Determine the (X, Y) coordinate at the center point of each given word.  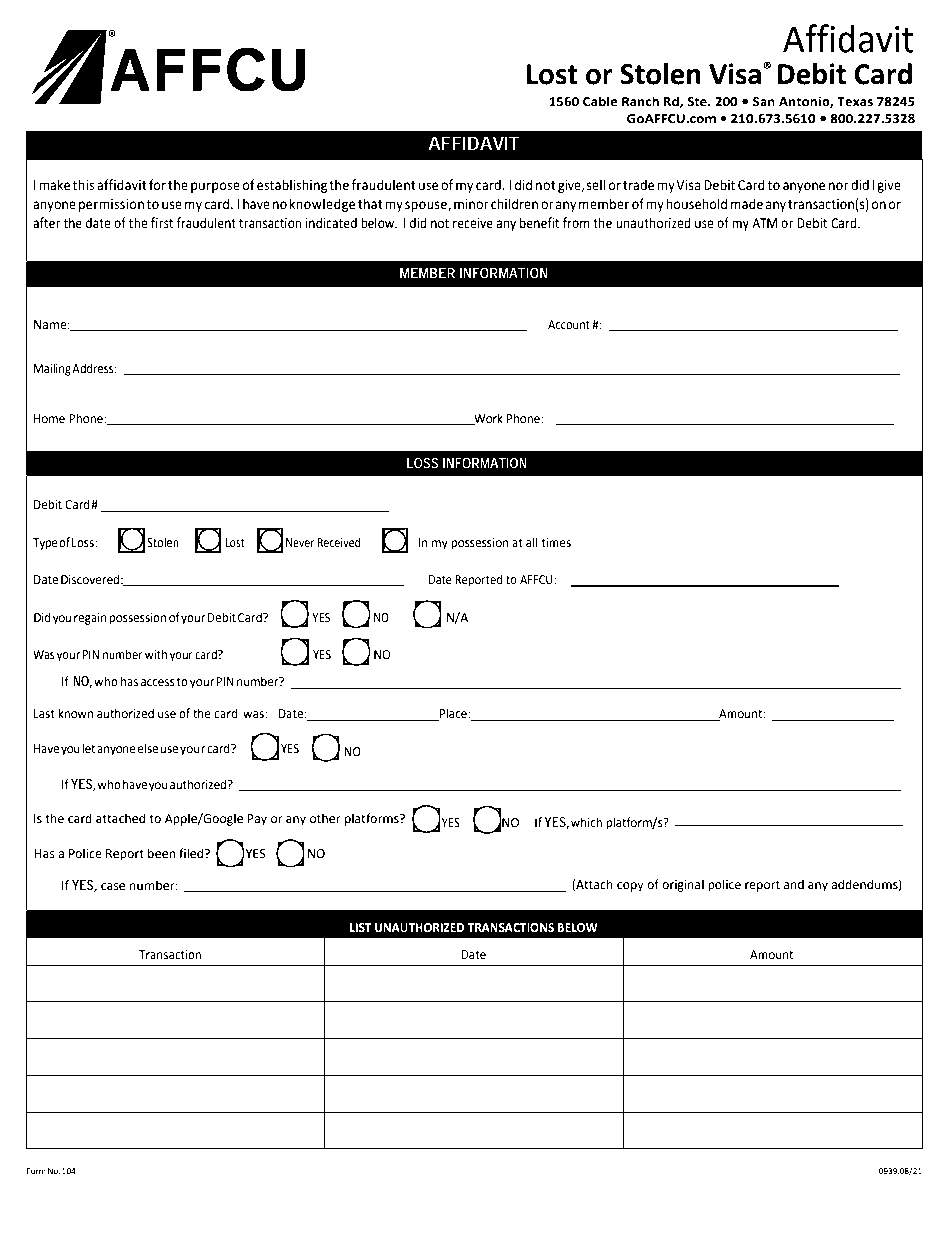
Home (49, 419)
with (156, 654)
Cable (600, 101)
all (532, 542)
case (113, 887)
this (83, 185)
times (556, 543)
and (794, 884)
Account (569, 325)
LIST (360, 928)
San (764, 102)
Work (487, 419)
